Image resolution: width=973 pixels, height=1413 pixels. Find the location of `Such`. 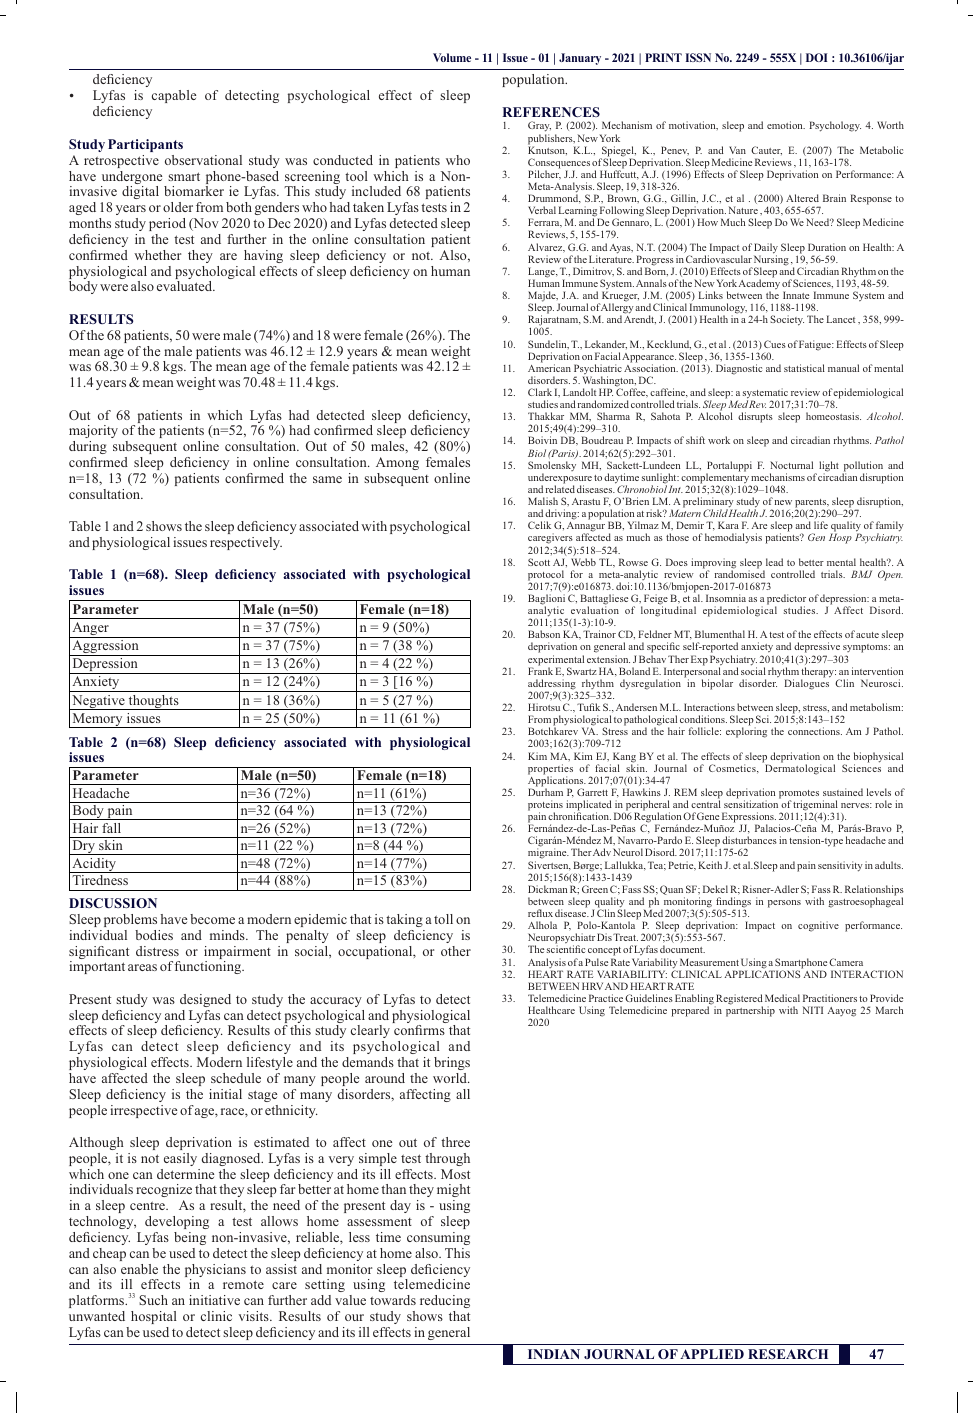

Such is located at coordinates (153, 1300).
